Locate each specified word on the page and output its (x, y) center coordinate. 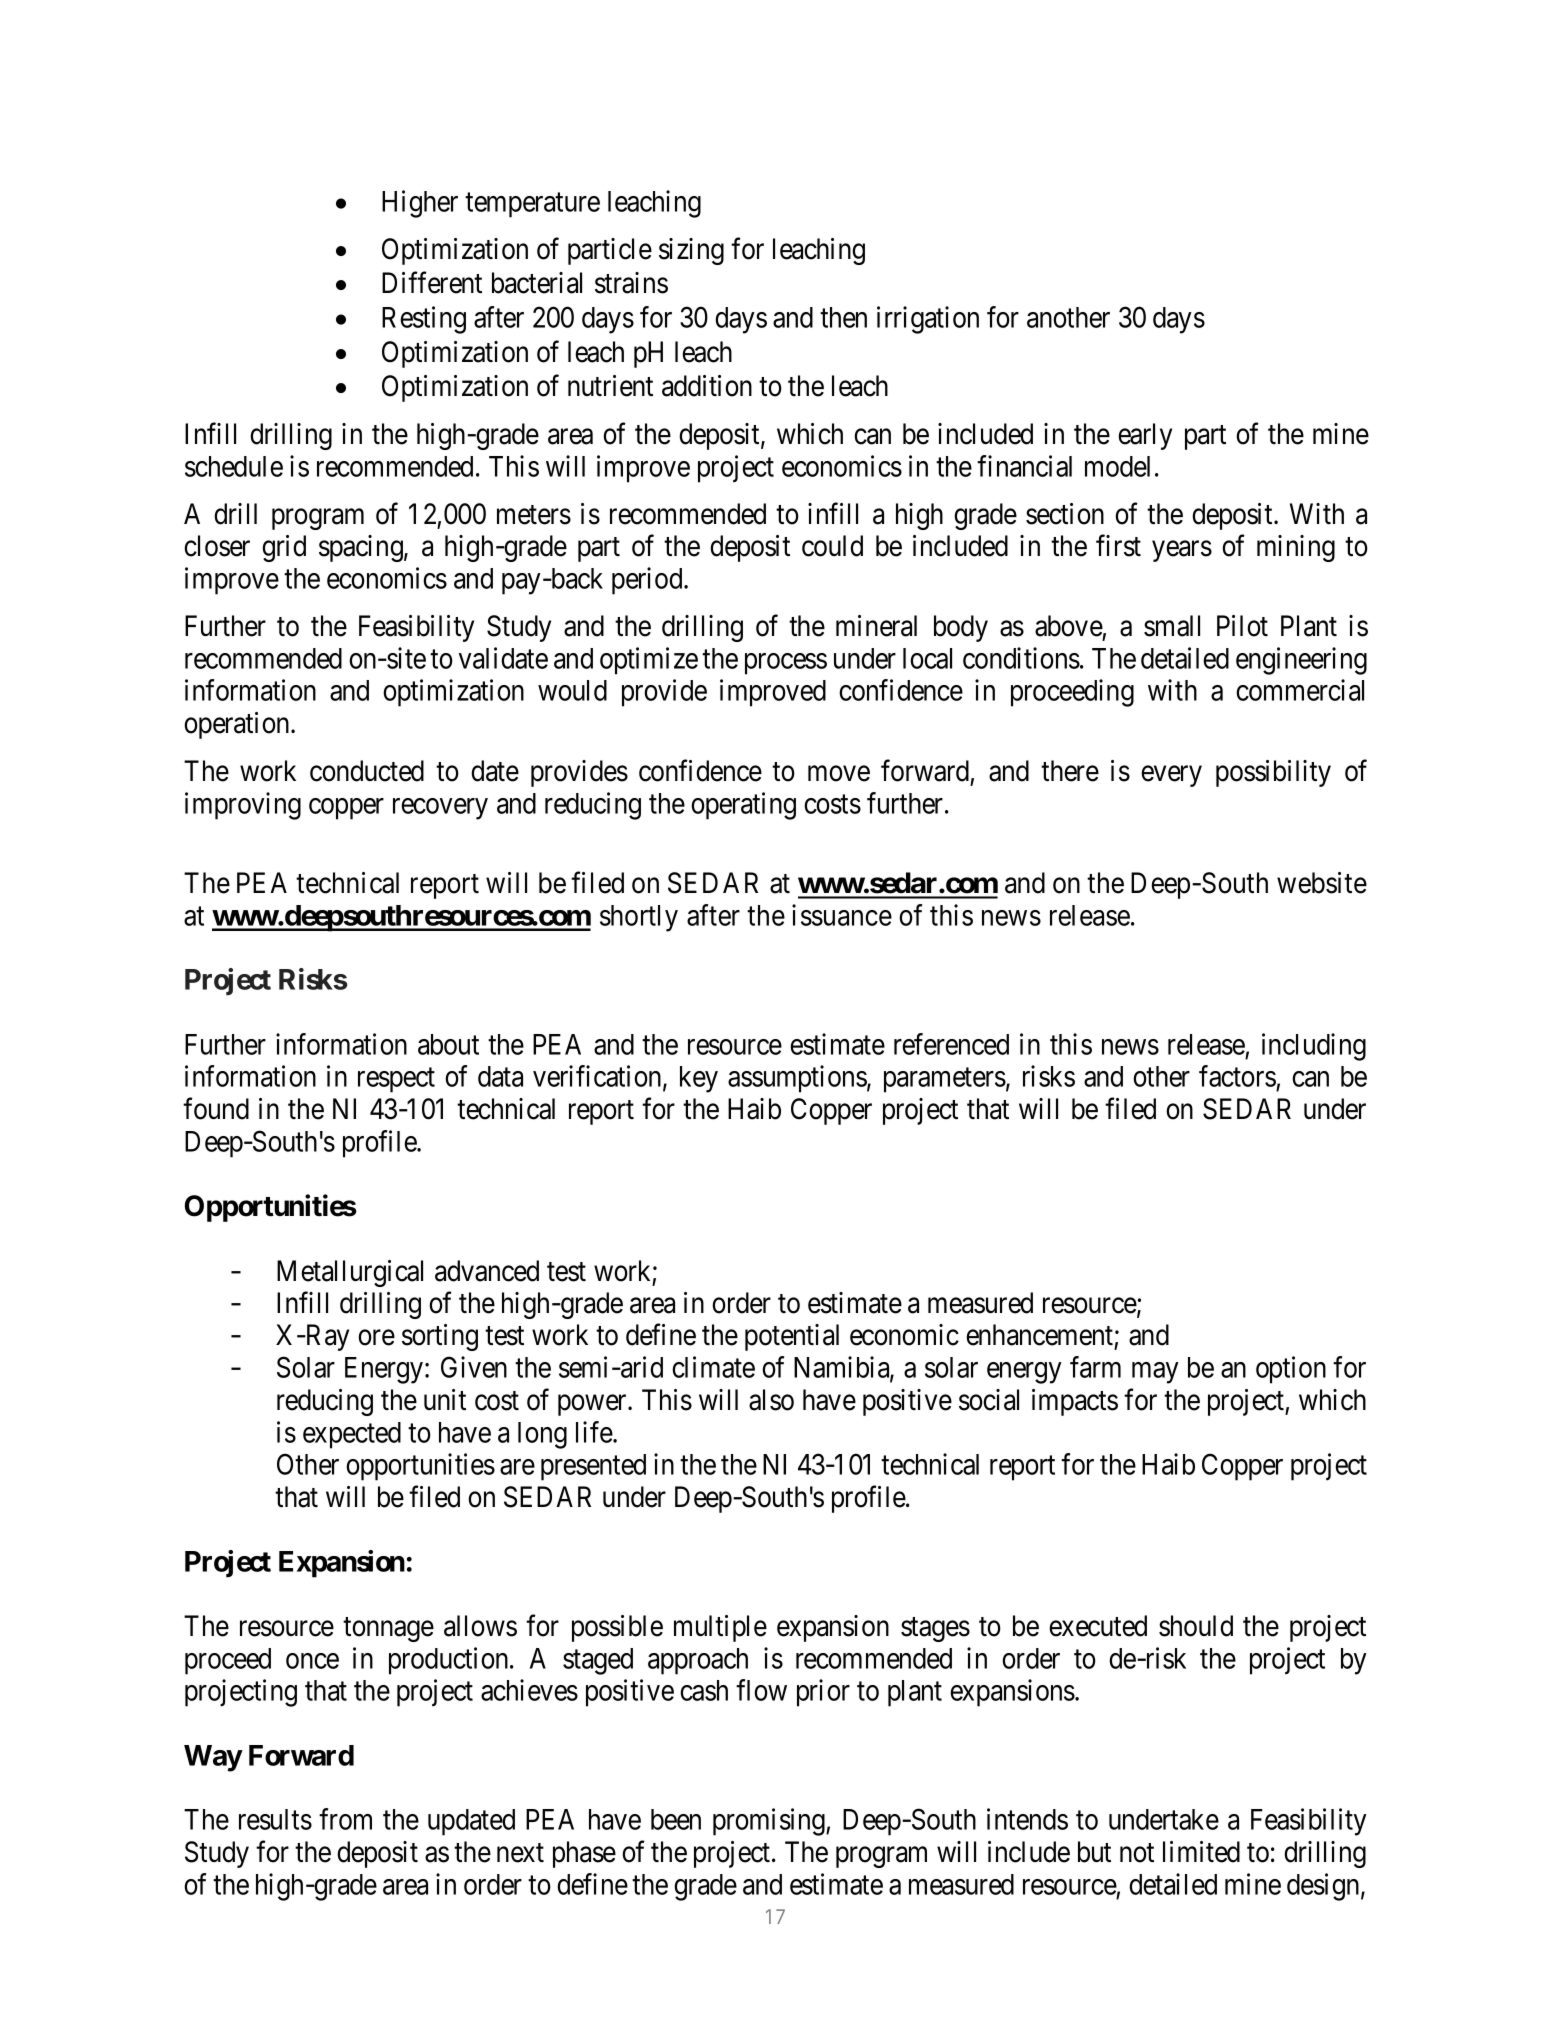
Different (432, 283)
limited (1201, 1852)
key (699, 1079)
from (345, 1819)
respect (396, 1080)
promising (770, 1822)
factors (1237, 1076)
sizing (691, 251)
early (1145, 436)
